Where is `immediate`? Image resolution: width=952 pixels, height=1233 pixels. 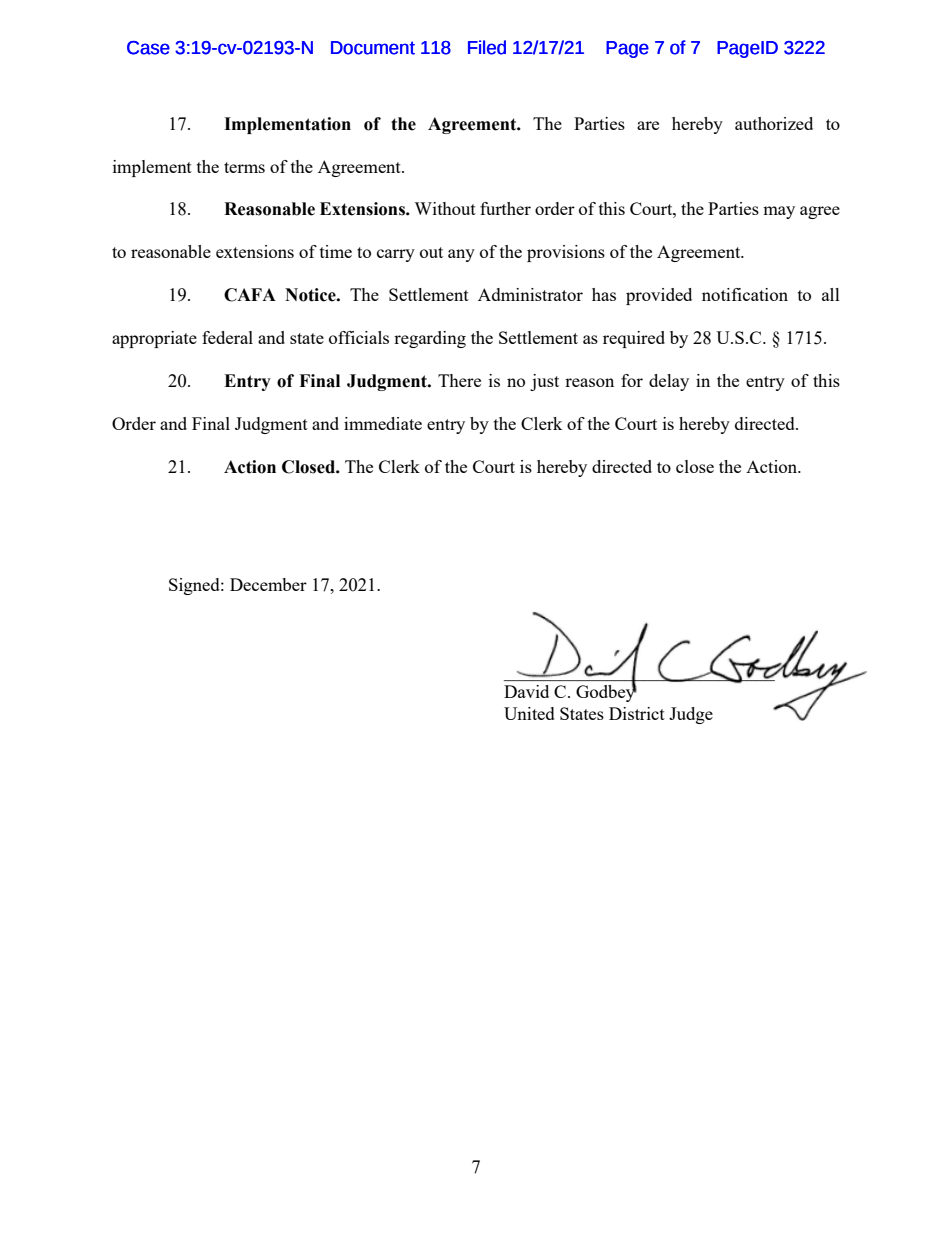
immediate is located at coordinates (383, 423).
